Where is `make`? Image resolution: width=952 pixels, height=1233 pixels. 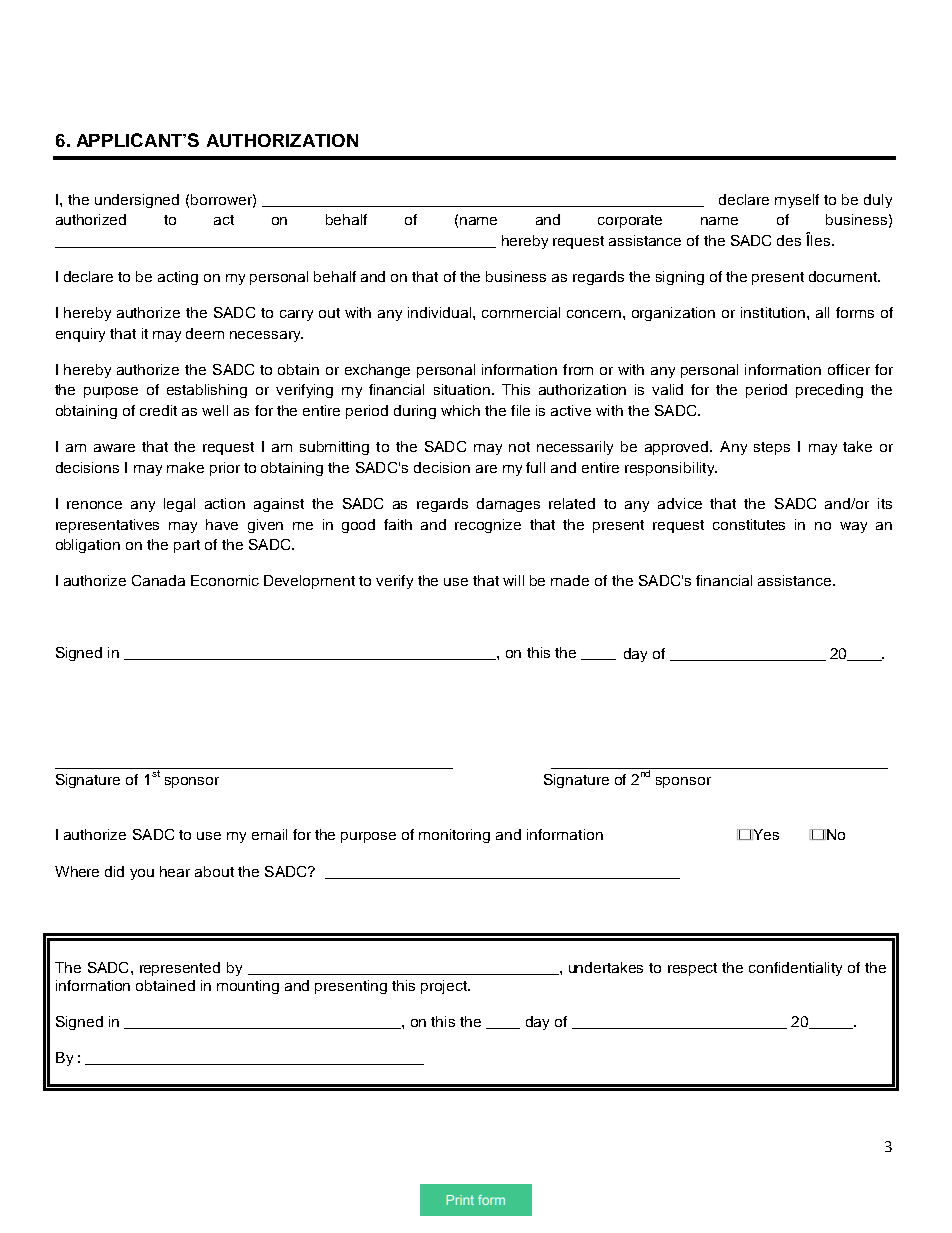 make is located at coordinates (185, 467).
